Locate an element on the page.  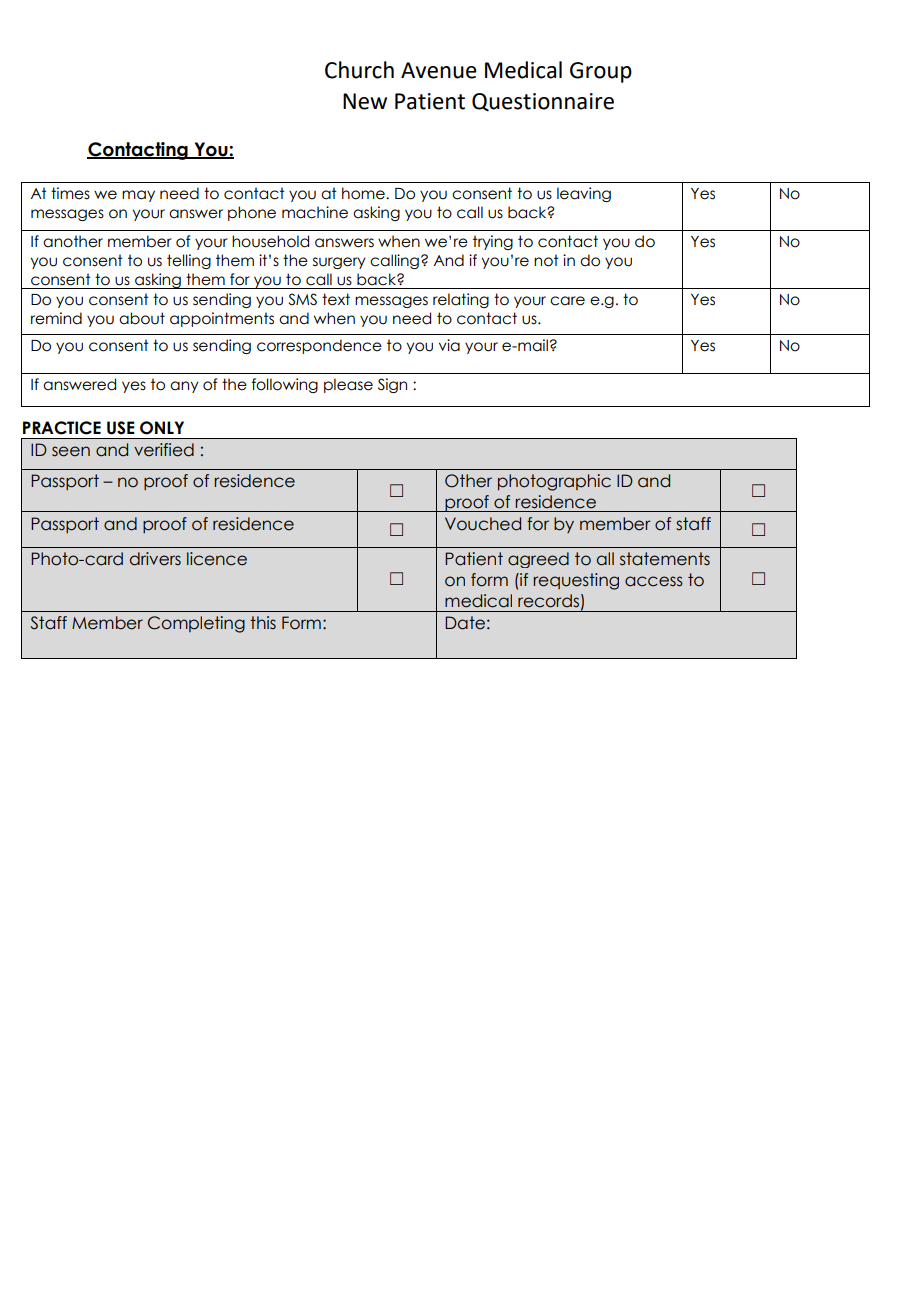
Completing is located at coordinates (196, 624).
